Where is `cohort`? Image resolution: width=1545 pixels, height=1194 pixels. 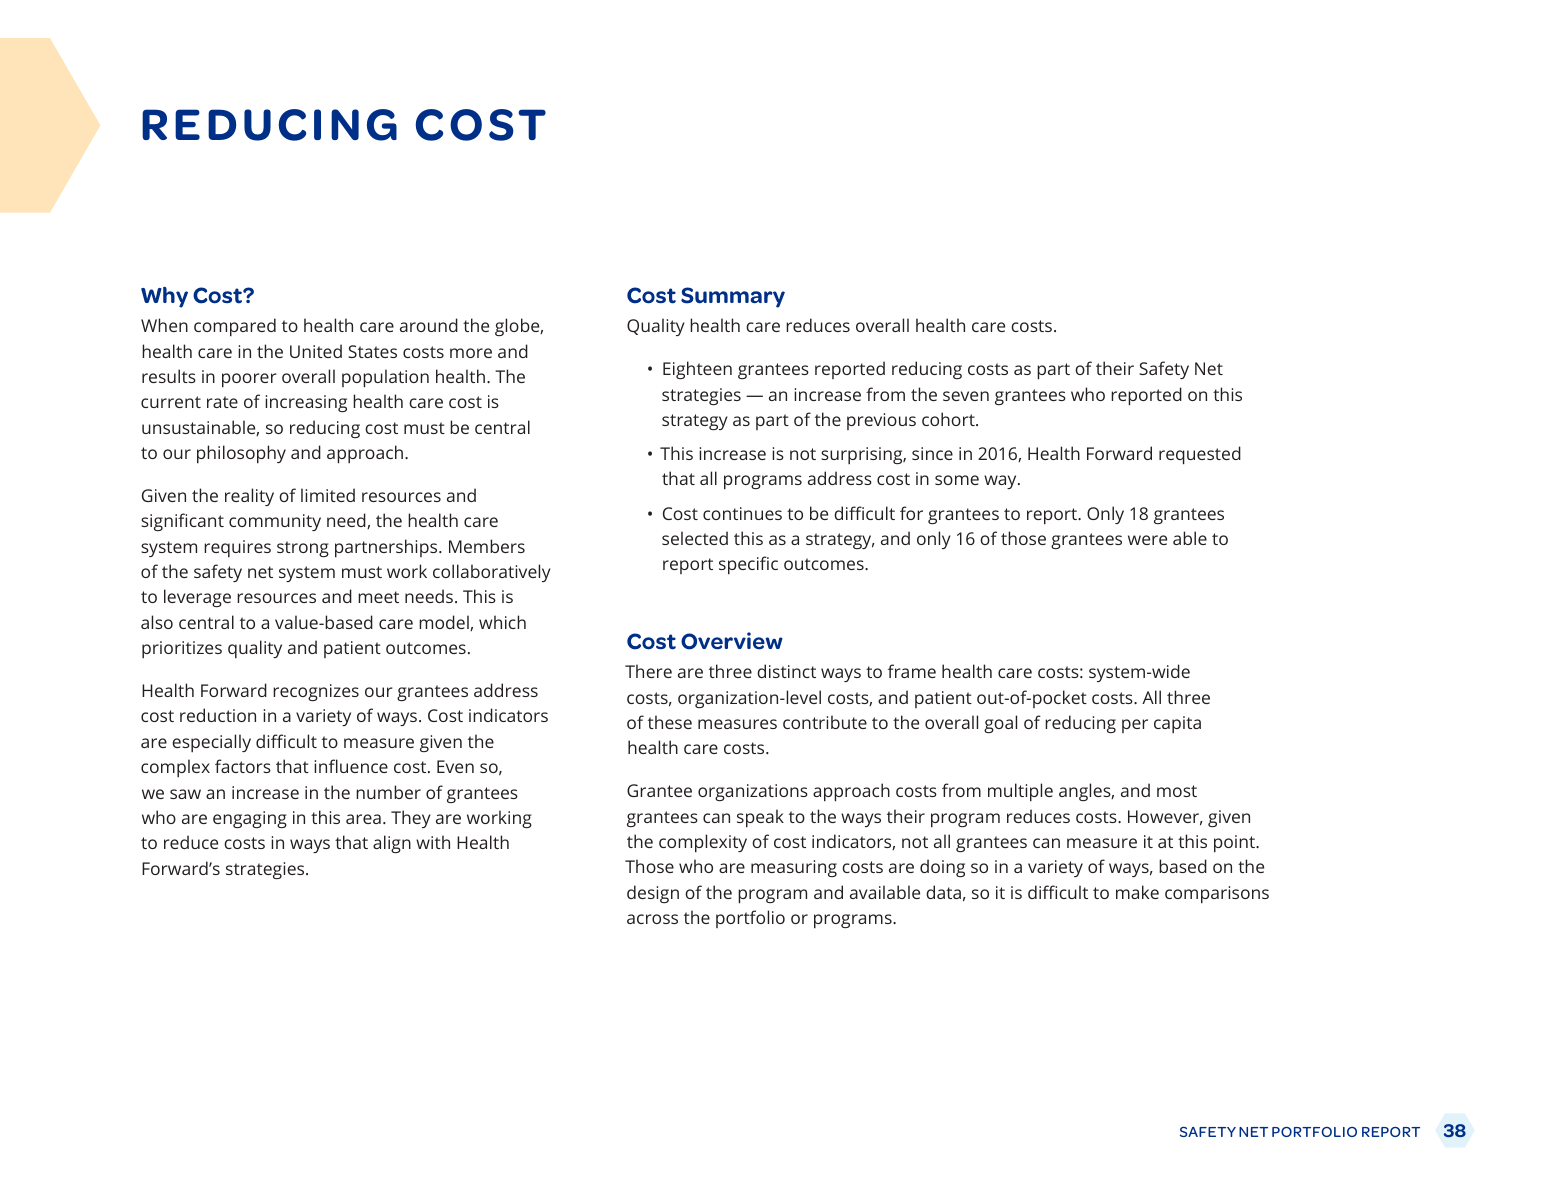
cohort is located at coordinates (949, 419).
